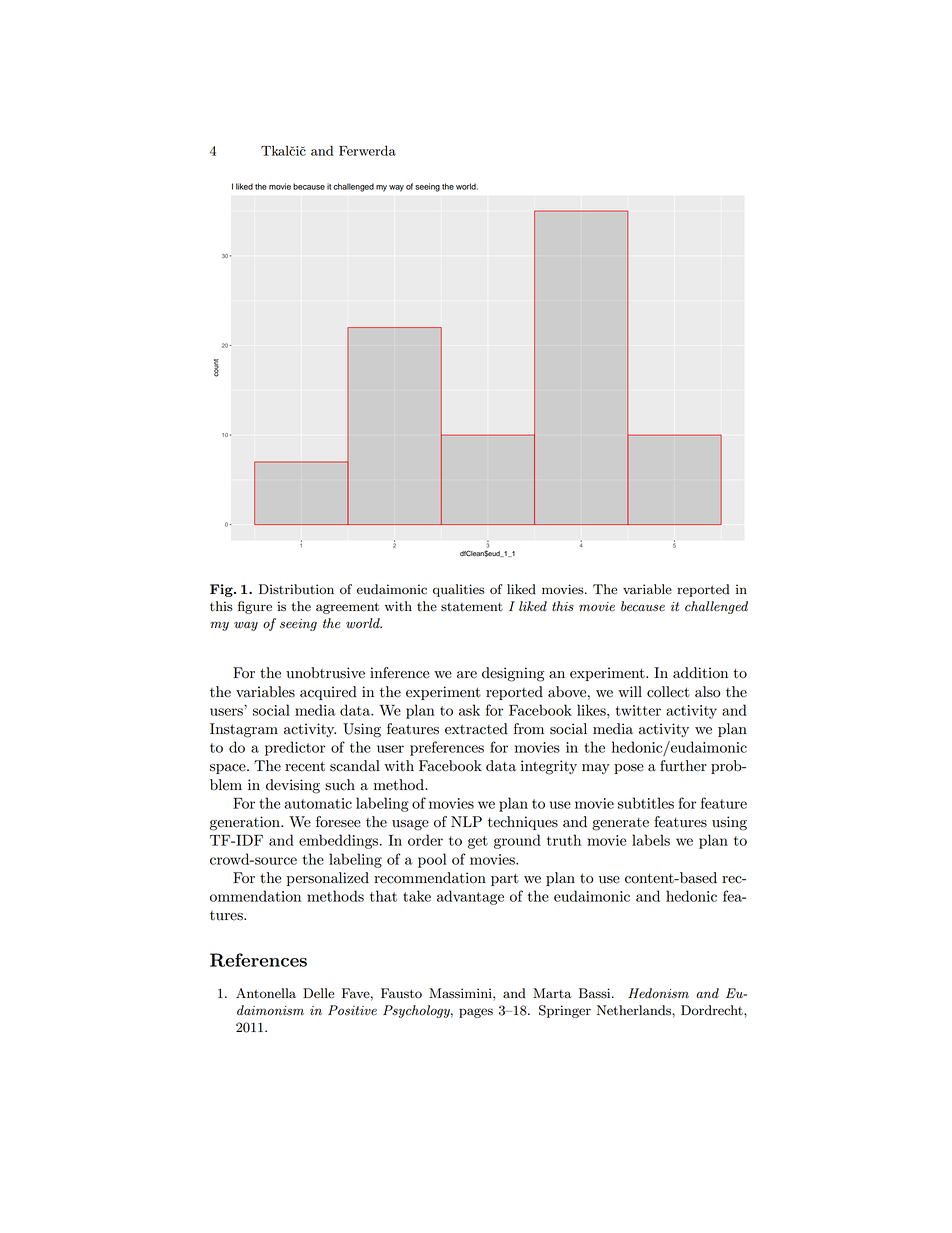  I want to click on Delle, so click(318, 993).
